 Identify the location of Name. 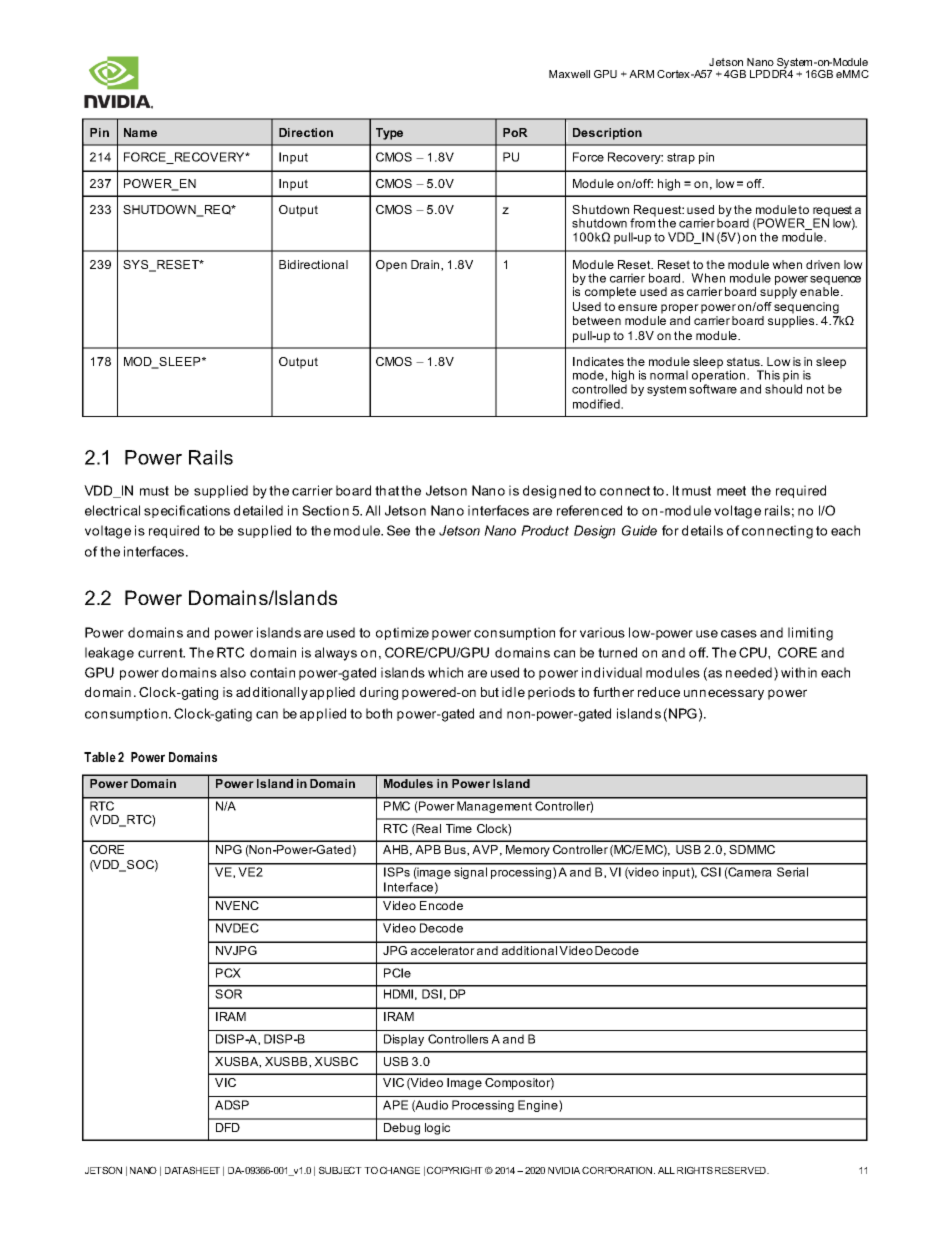
(140, 132).
